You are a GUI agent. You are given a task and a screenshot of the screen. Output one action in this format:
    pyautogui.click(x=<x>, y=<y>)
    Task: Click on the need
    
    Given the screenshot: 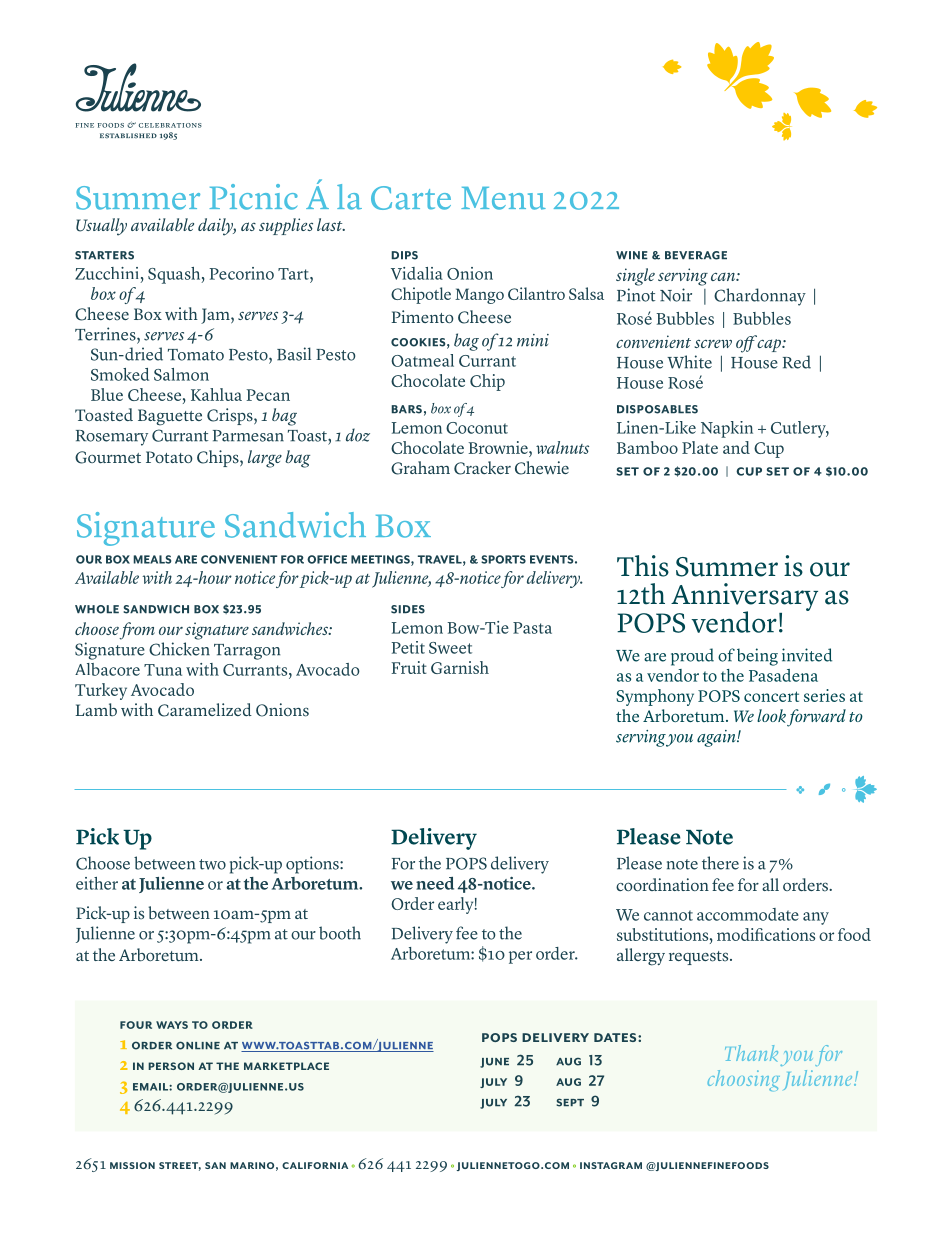 What is the action you would take?
    pyautogui.click(x=435, y=883)
